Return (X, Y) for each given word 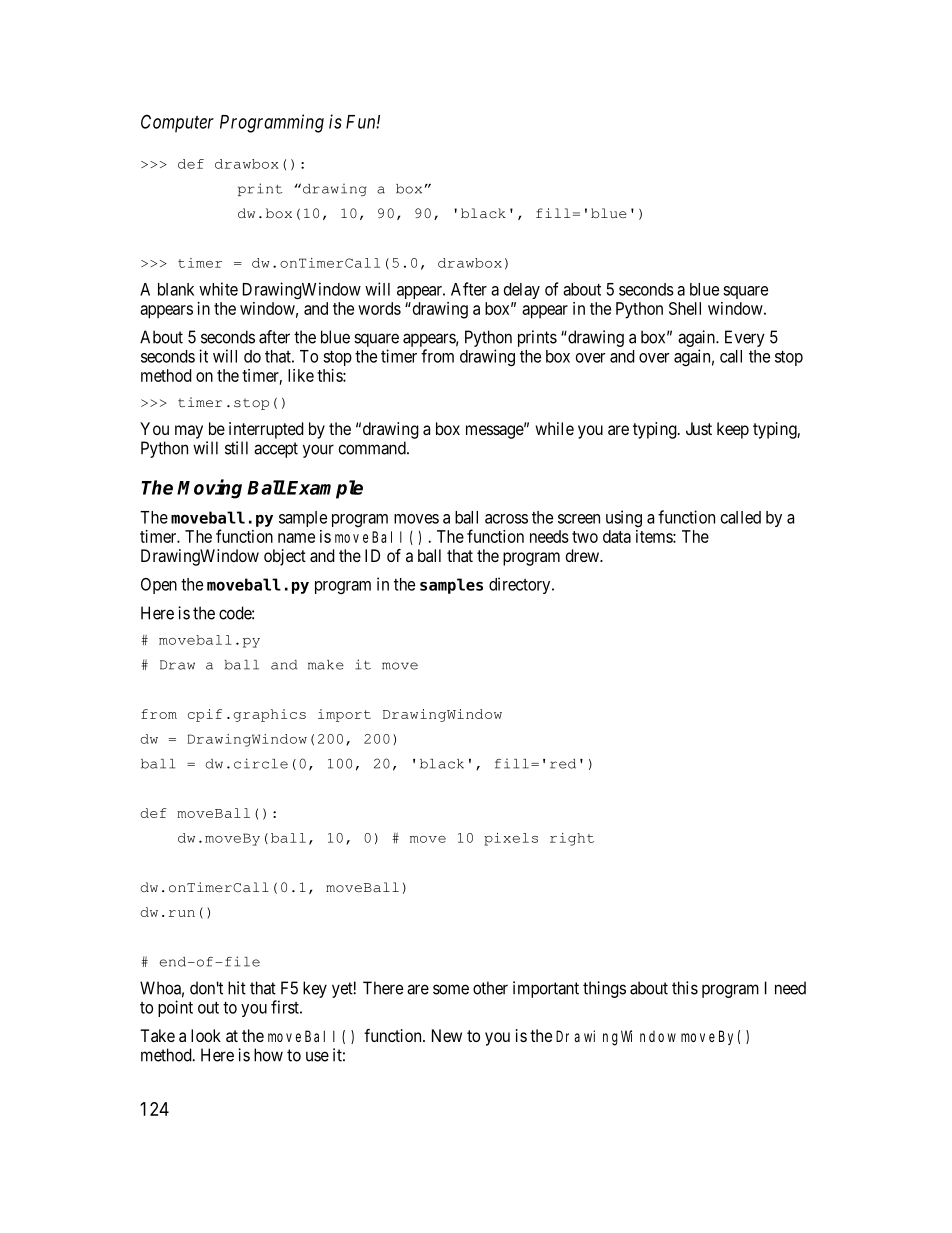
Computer (177, 123)
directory (521, 585)
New (447, 1035)
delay (522, 291)
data (617, 536)
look (206, 1035)
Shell (685, 308)
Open (159, 586)
